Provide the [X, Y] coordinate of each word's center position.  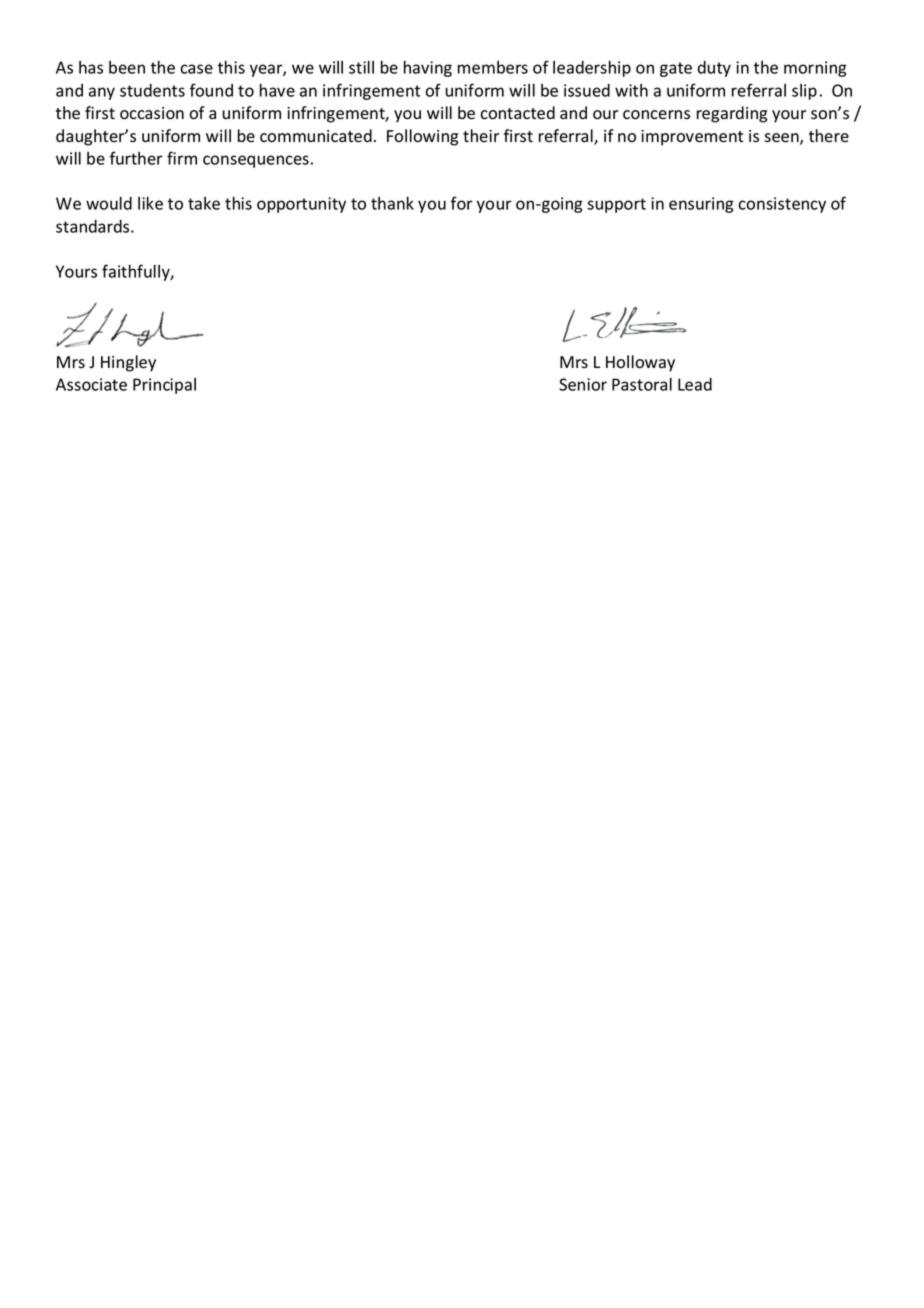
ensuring [701, 205]
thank [392, 203]
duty [714, 69]
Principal [164, 386]
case [196, 69]
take [204, 203]
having [428, 69]
